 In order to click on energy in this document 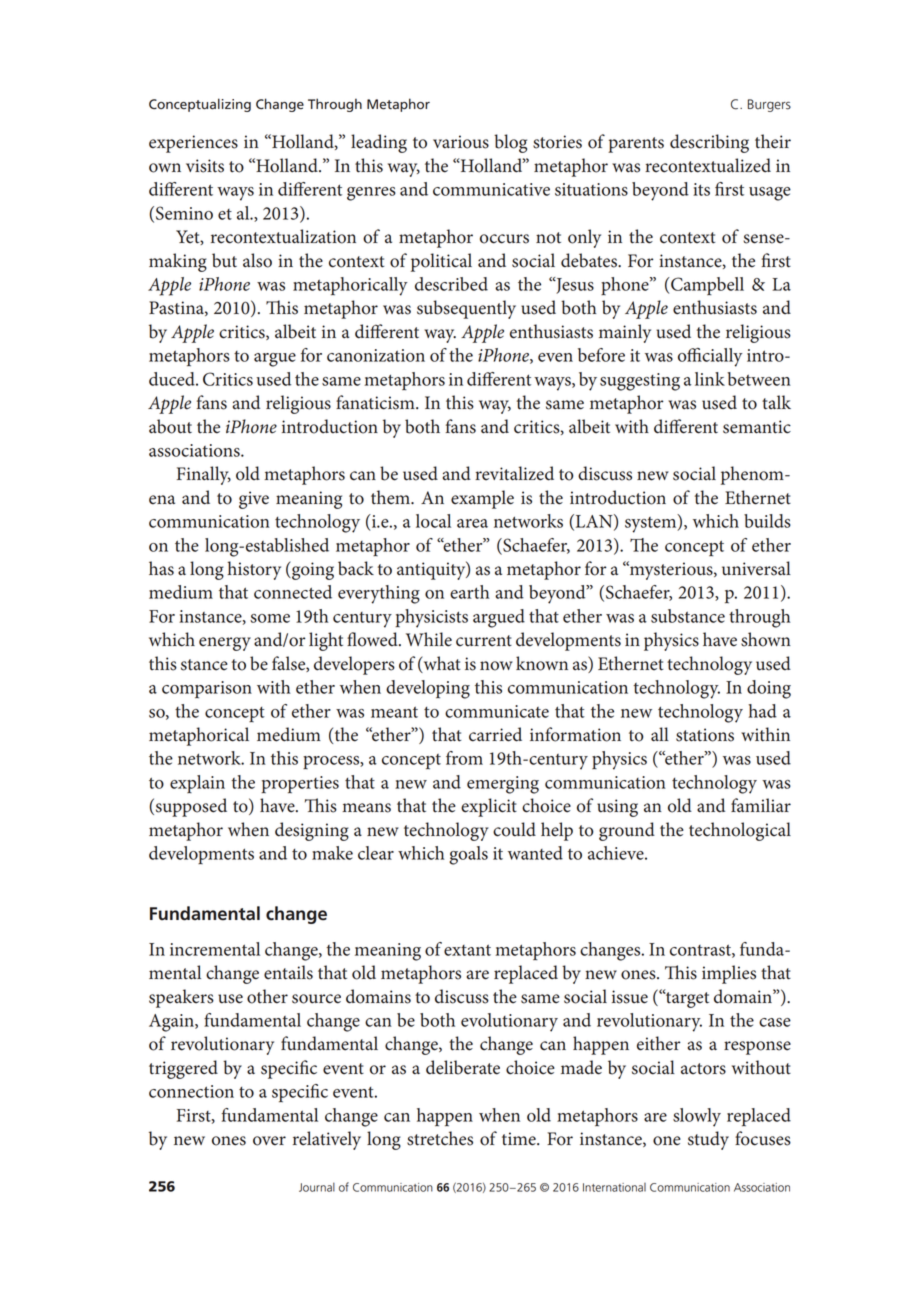, I will do `click(225, 644)`.
